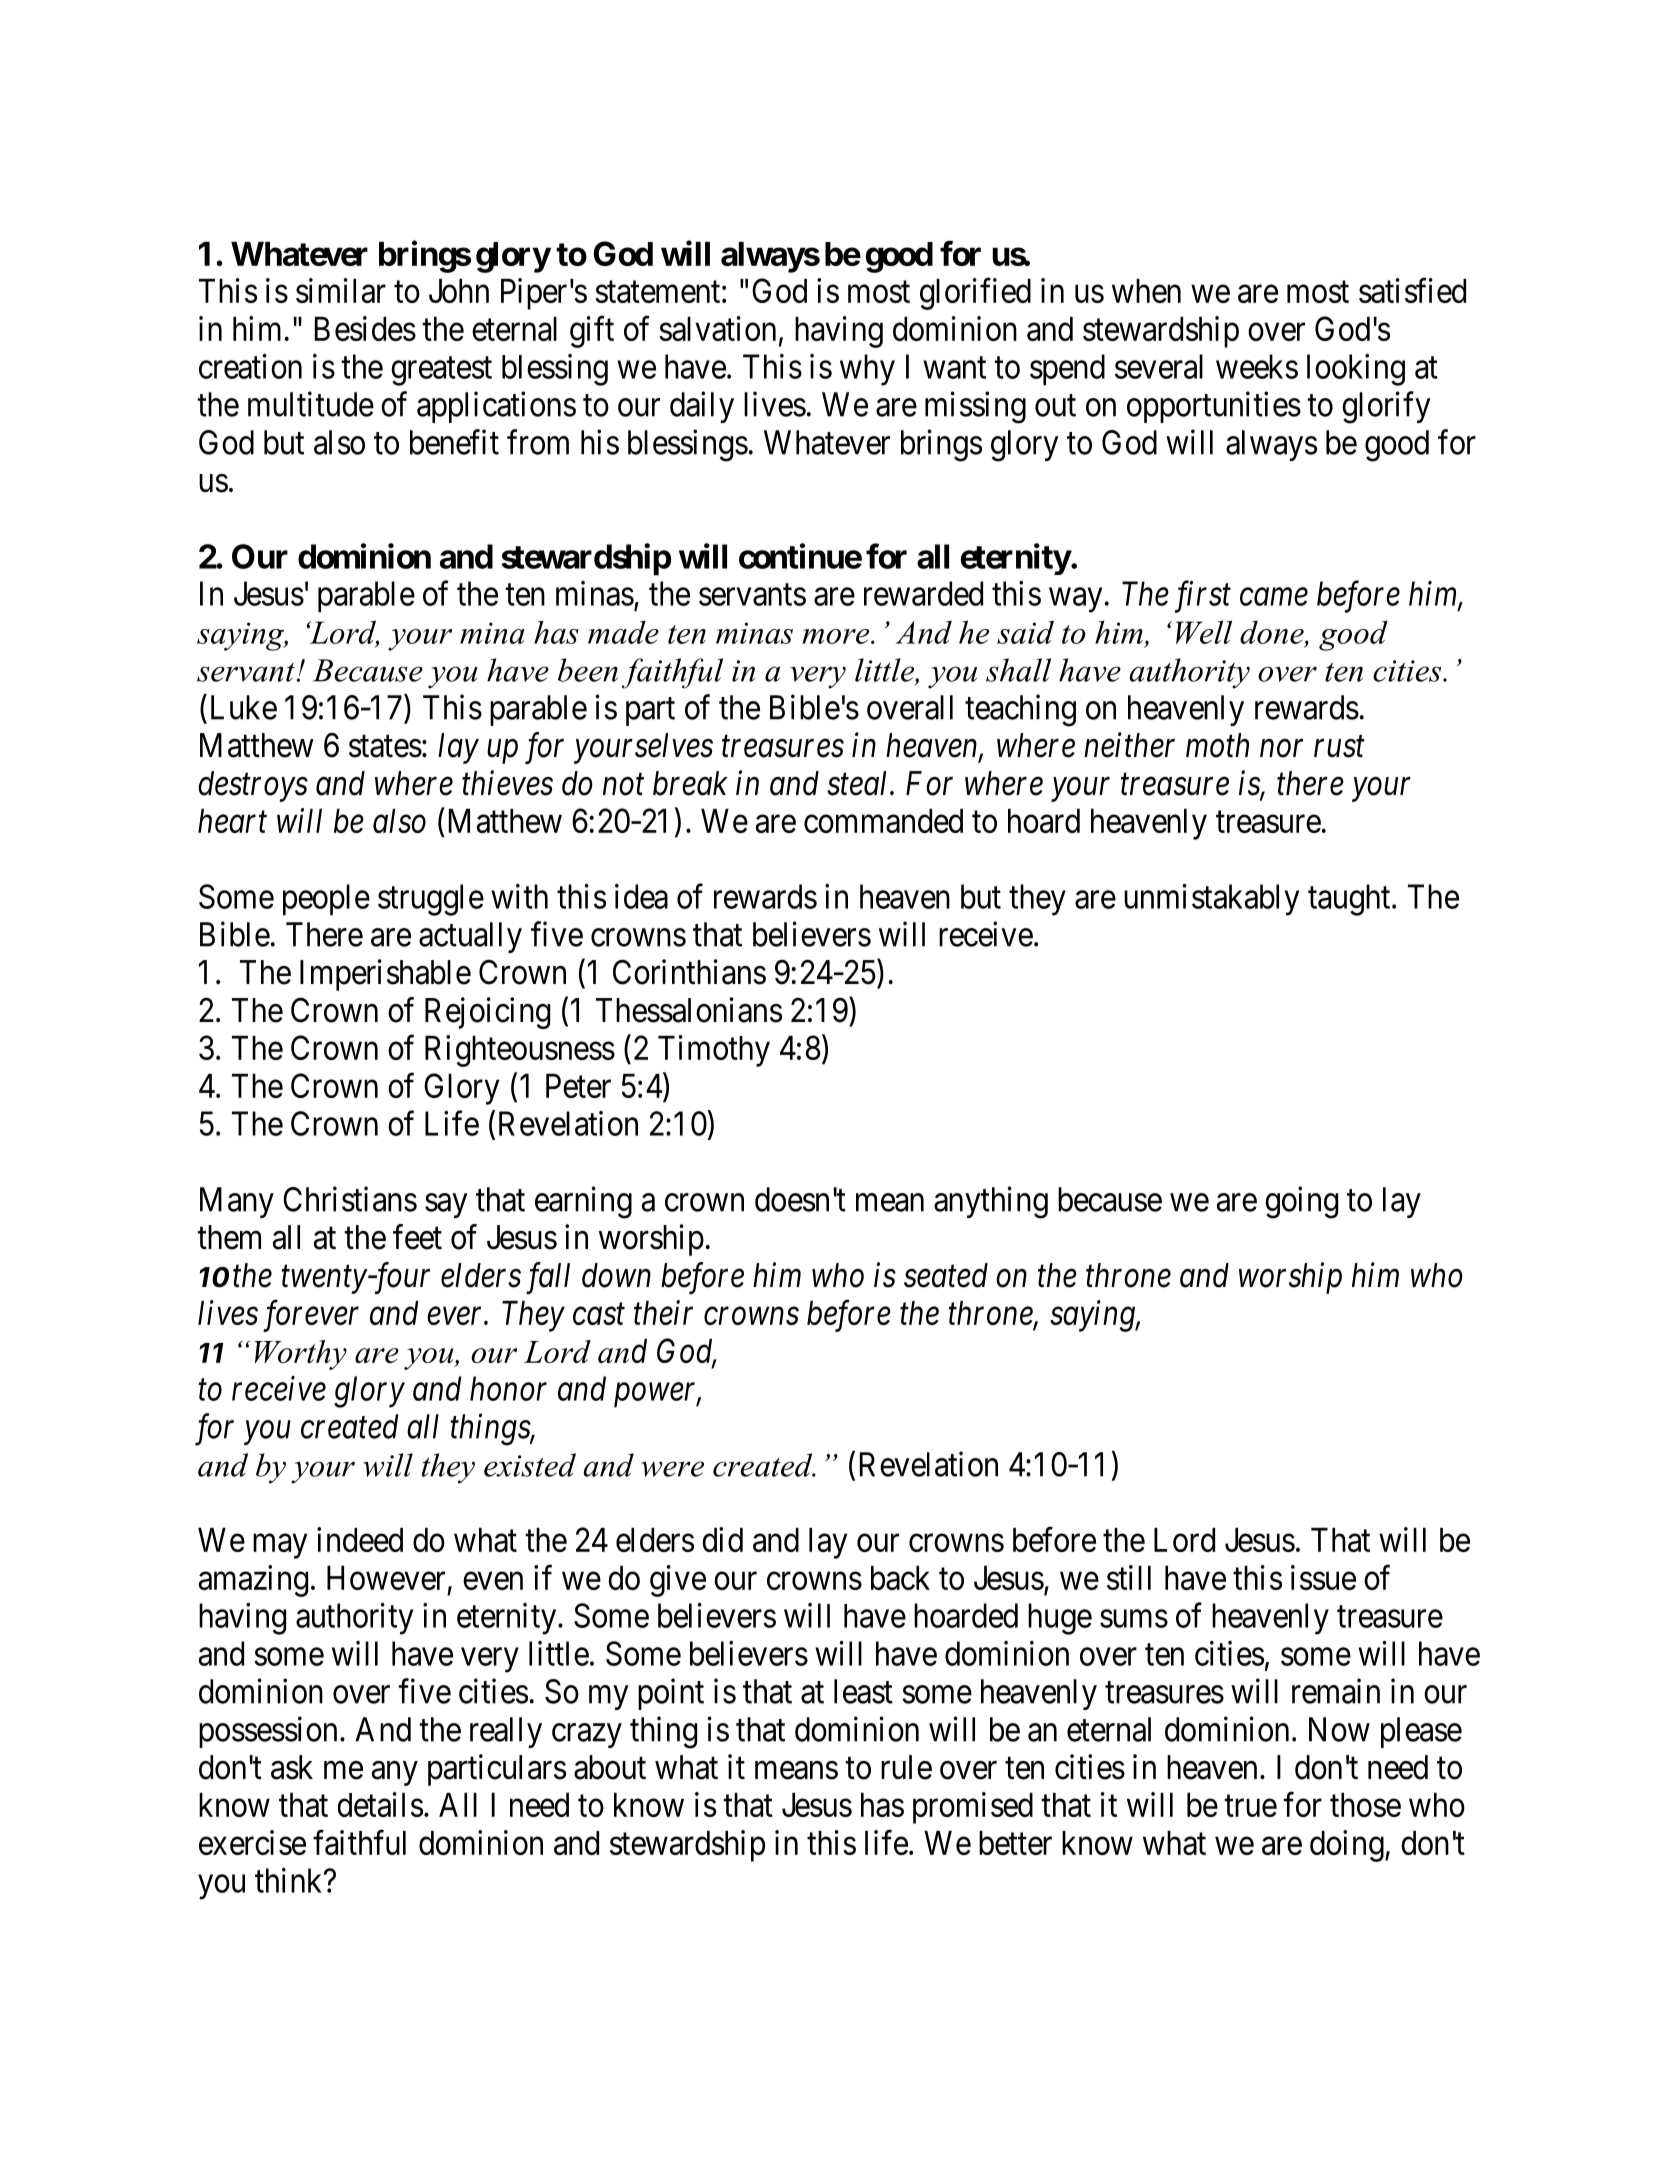 This screenshot has height=2172, width=1678. I want to click on think, so click(290, 1880).
